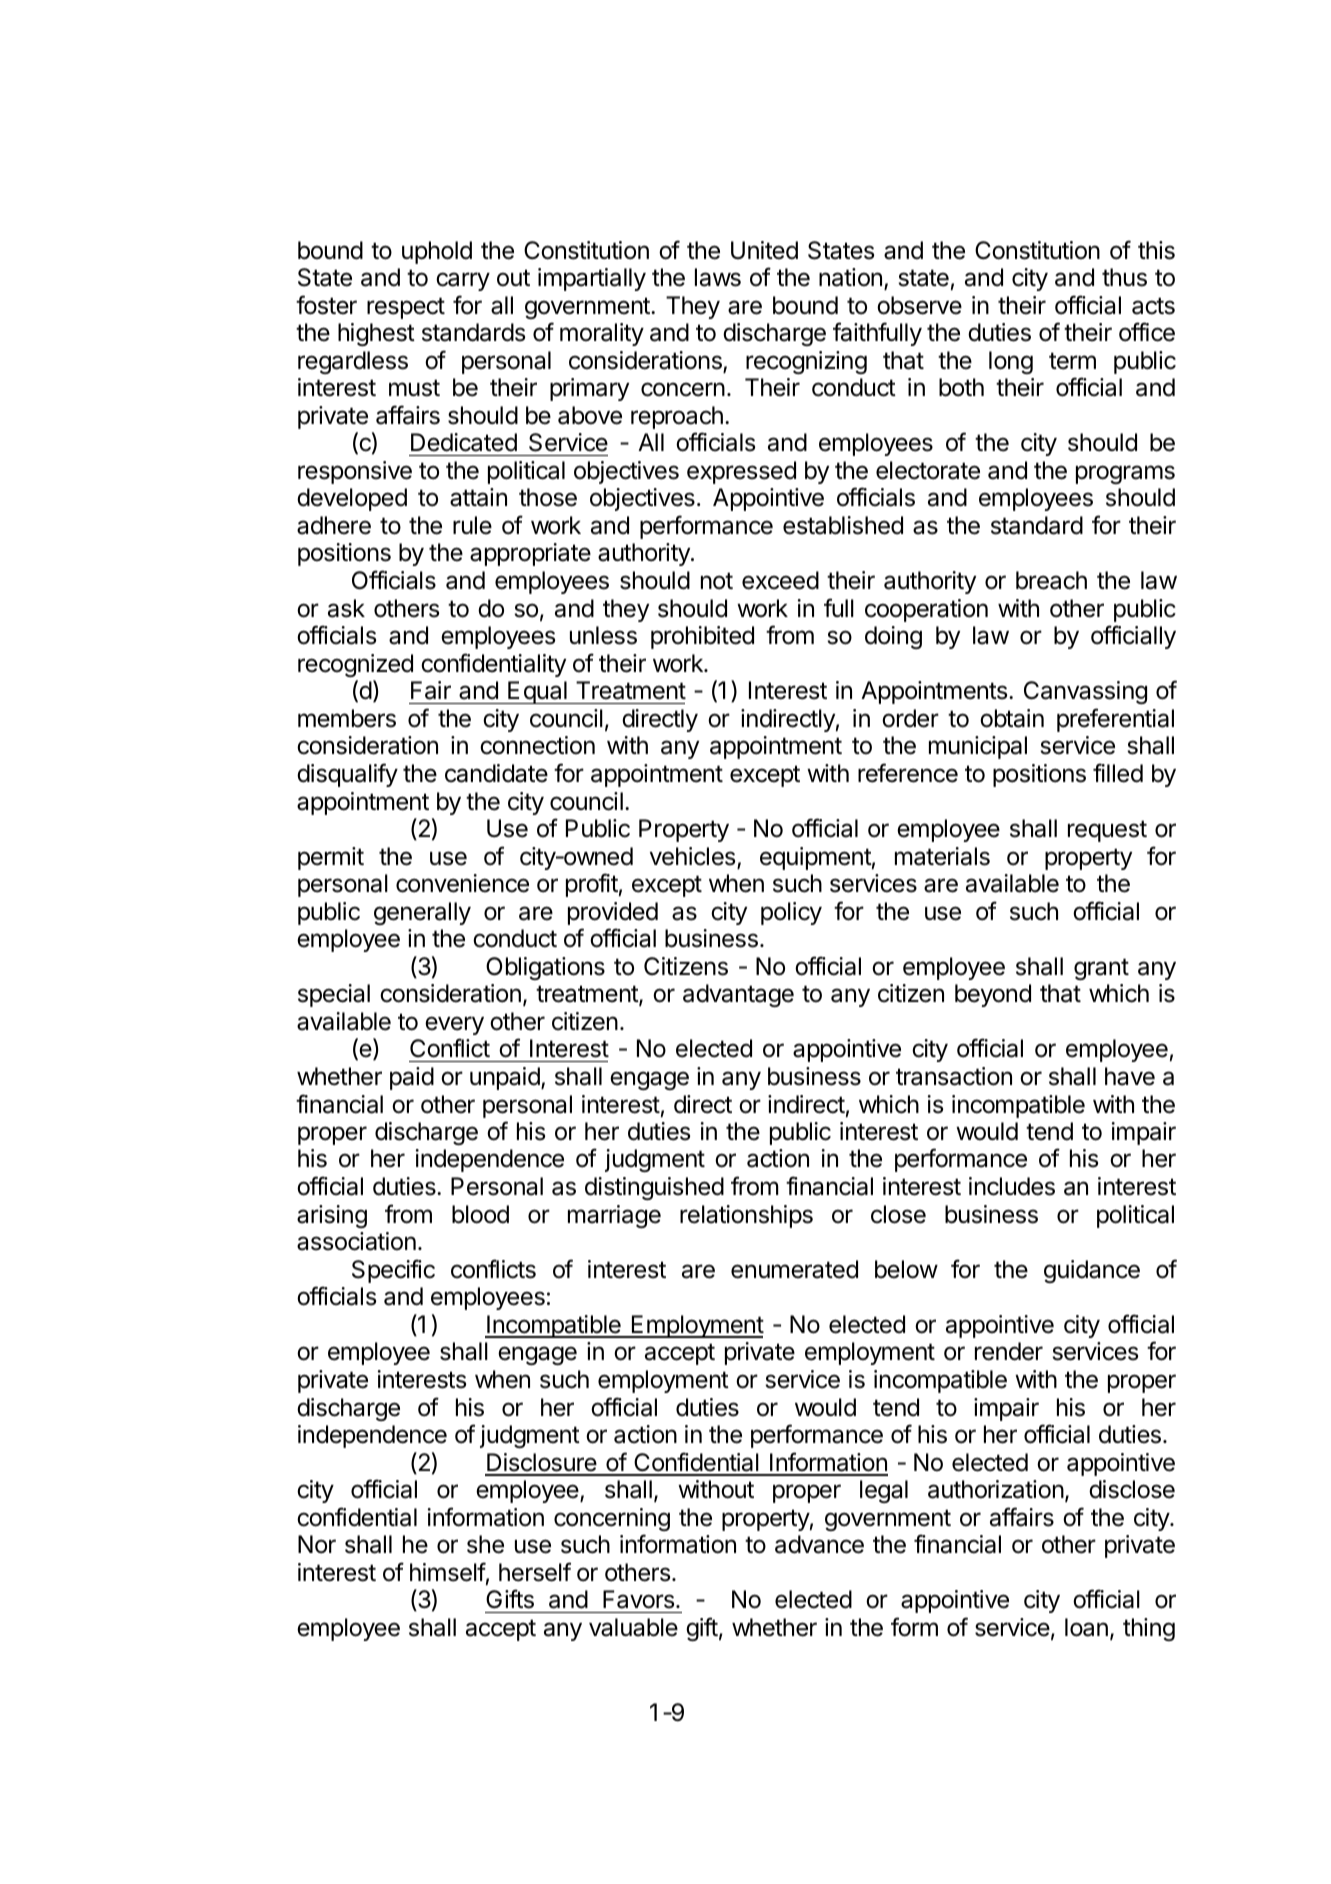 This screenshot has height=1884, width=1331. Describe the element at coordinates (448, 1572) in the screenshot. I see `himself` at that location.
